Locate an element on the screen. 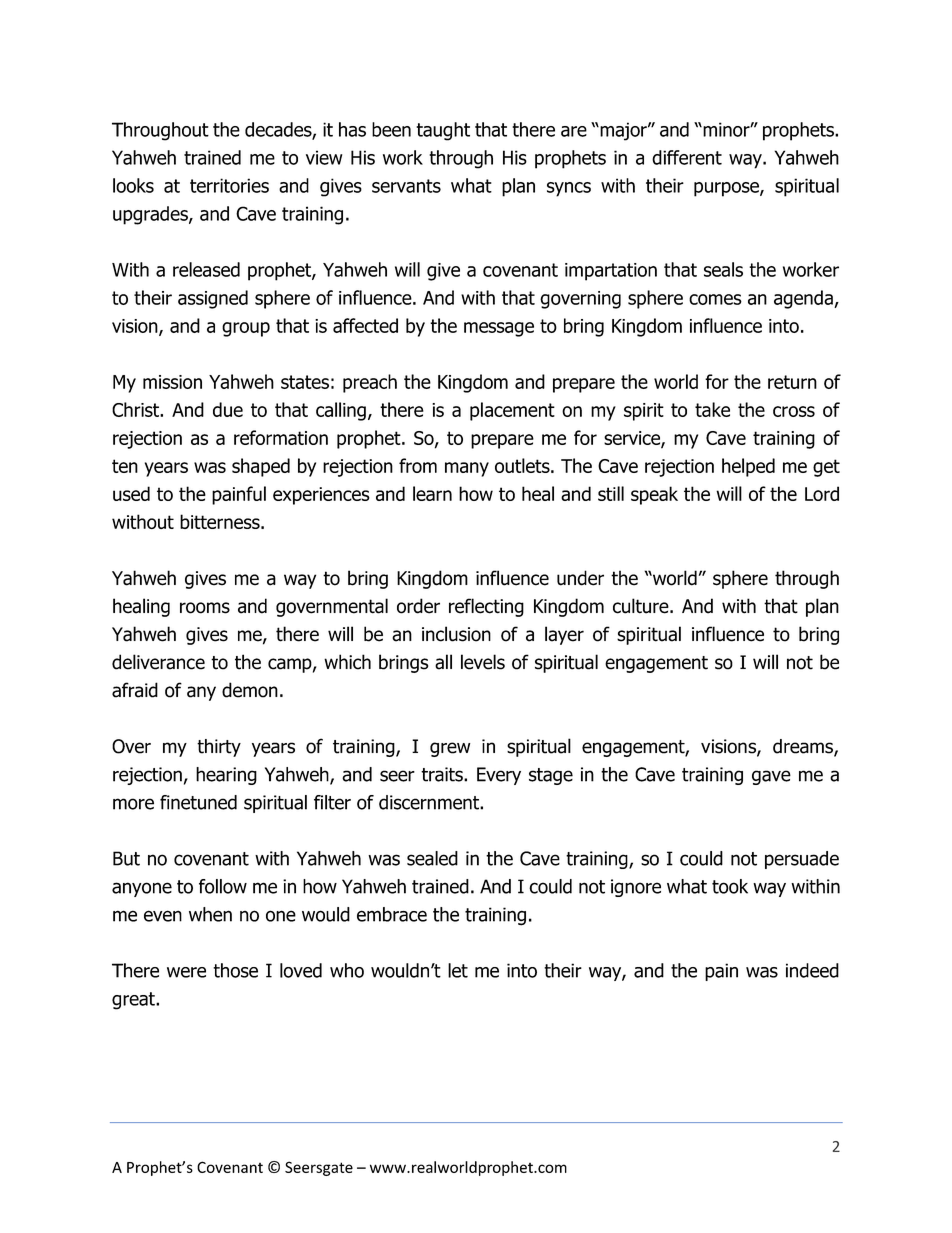  gave is located at coordinates (771, 777).
